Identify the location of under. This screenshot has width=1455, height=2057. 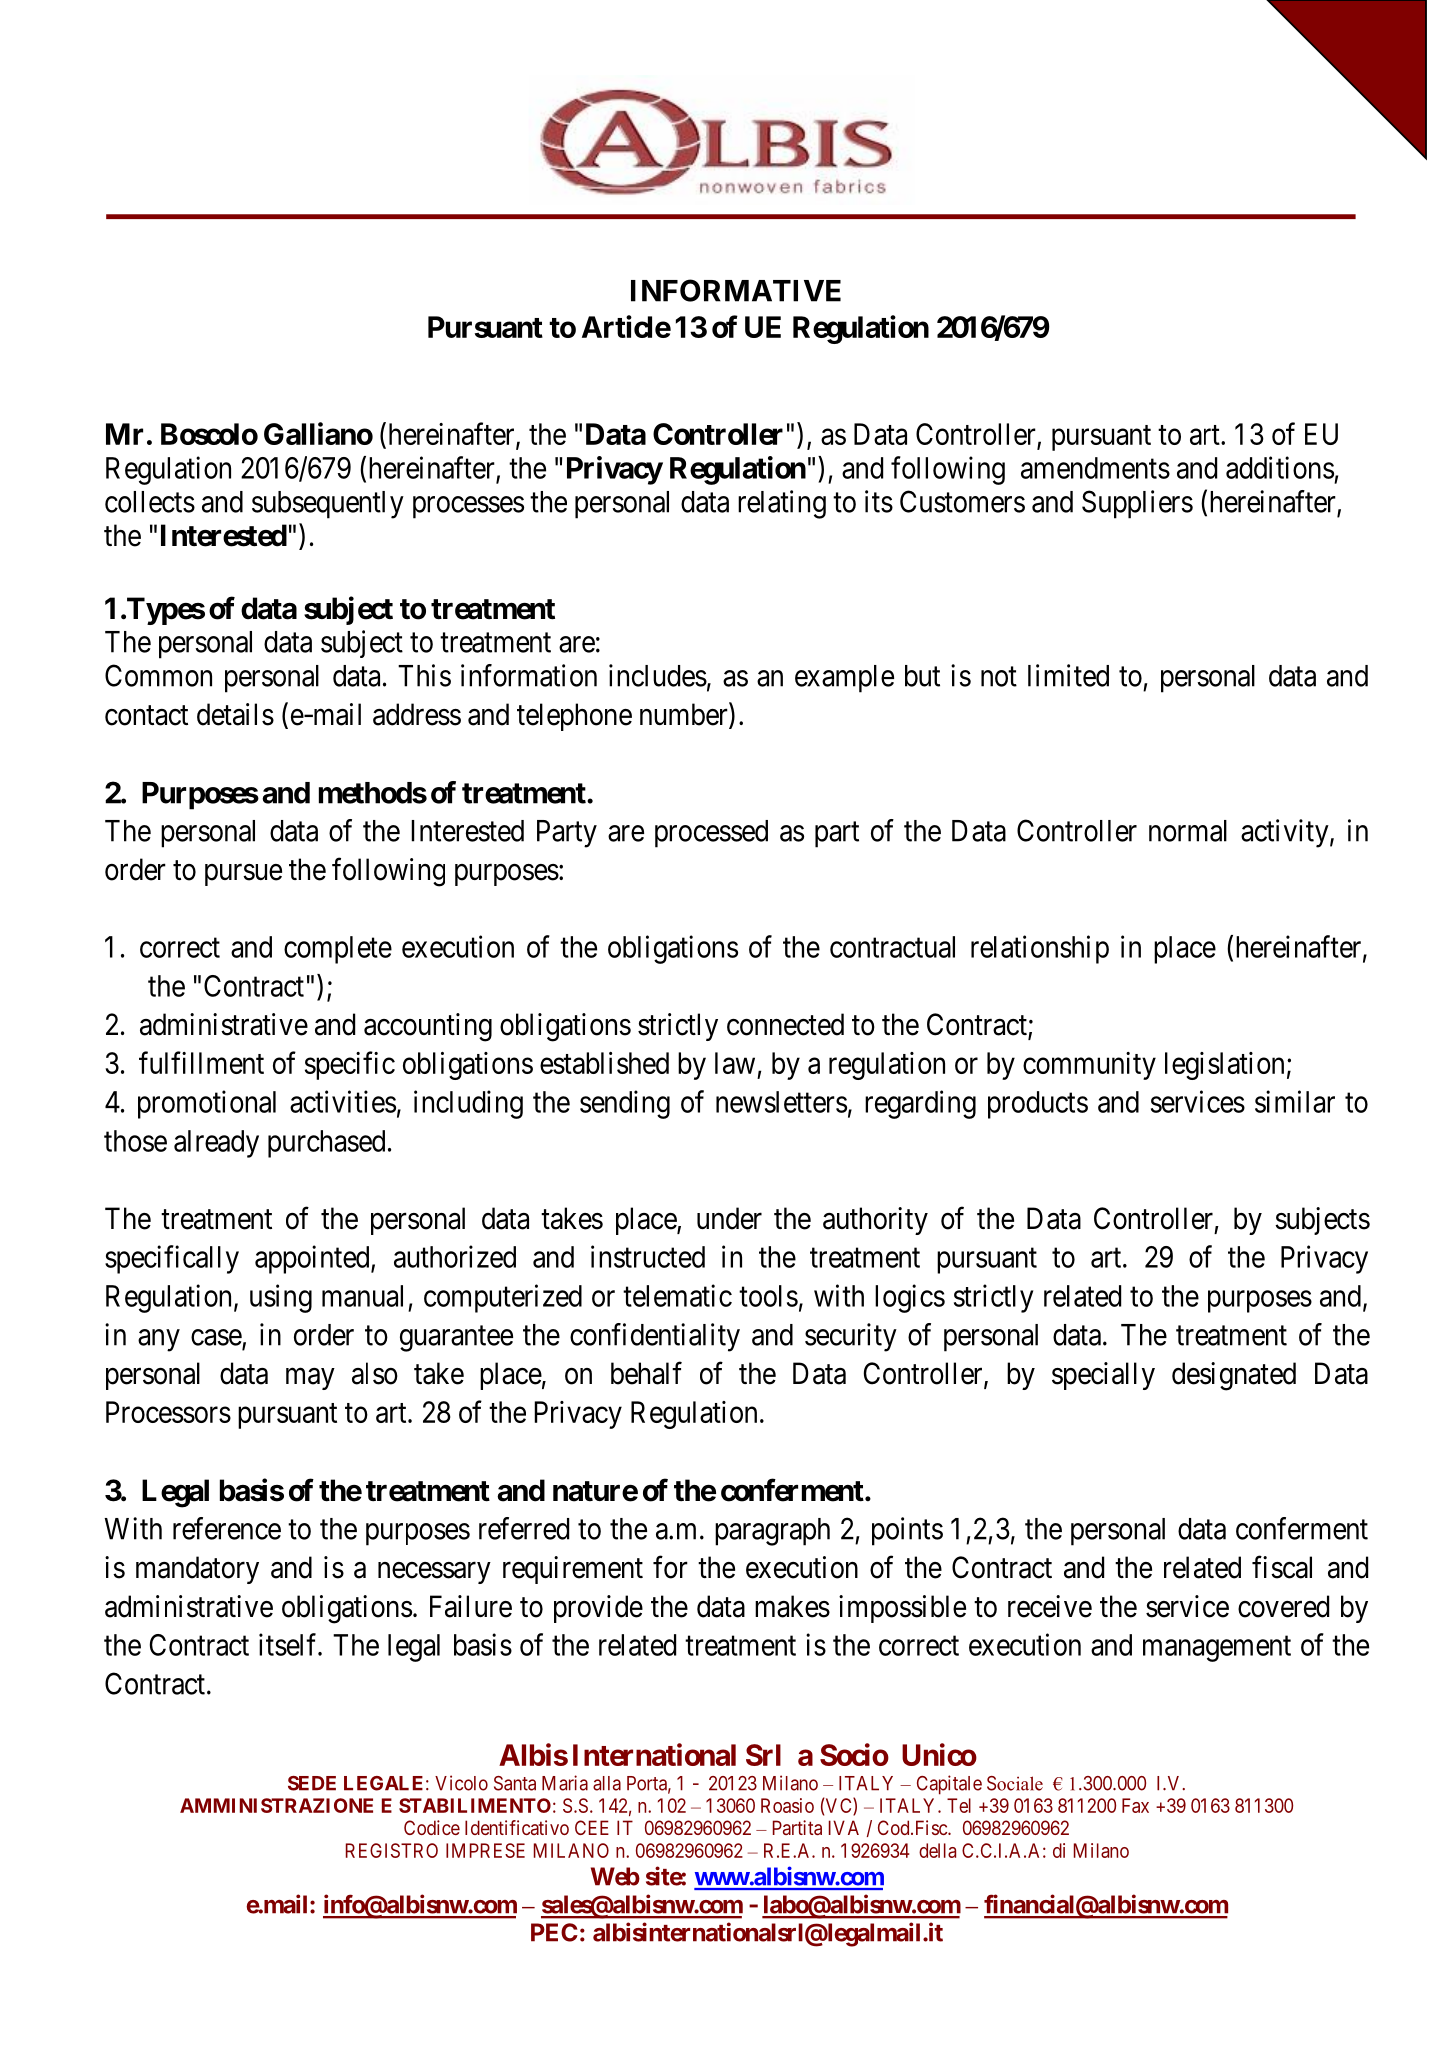
(729, 1218).
